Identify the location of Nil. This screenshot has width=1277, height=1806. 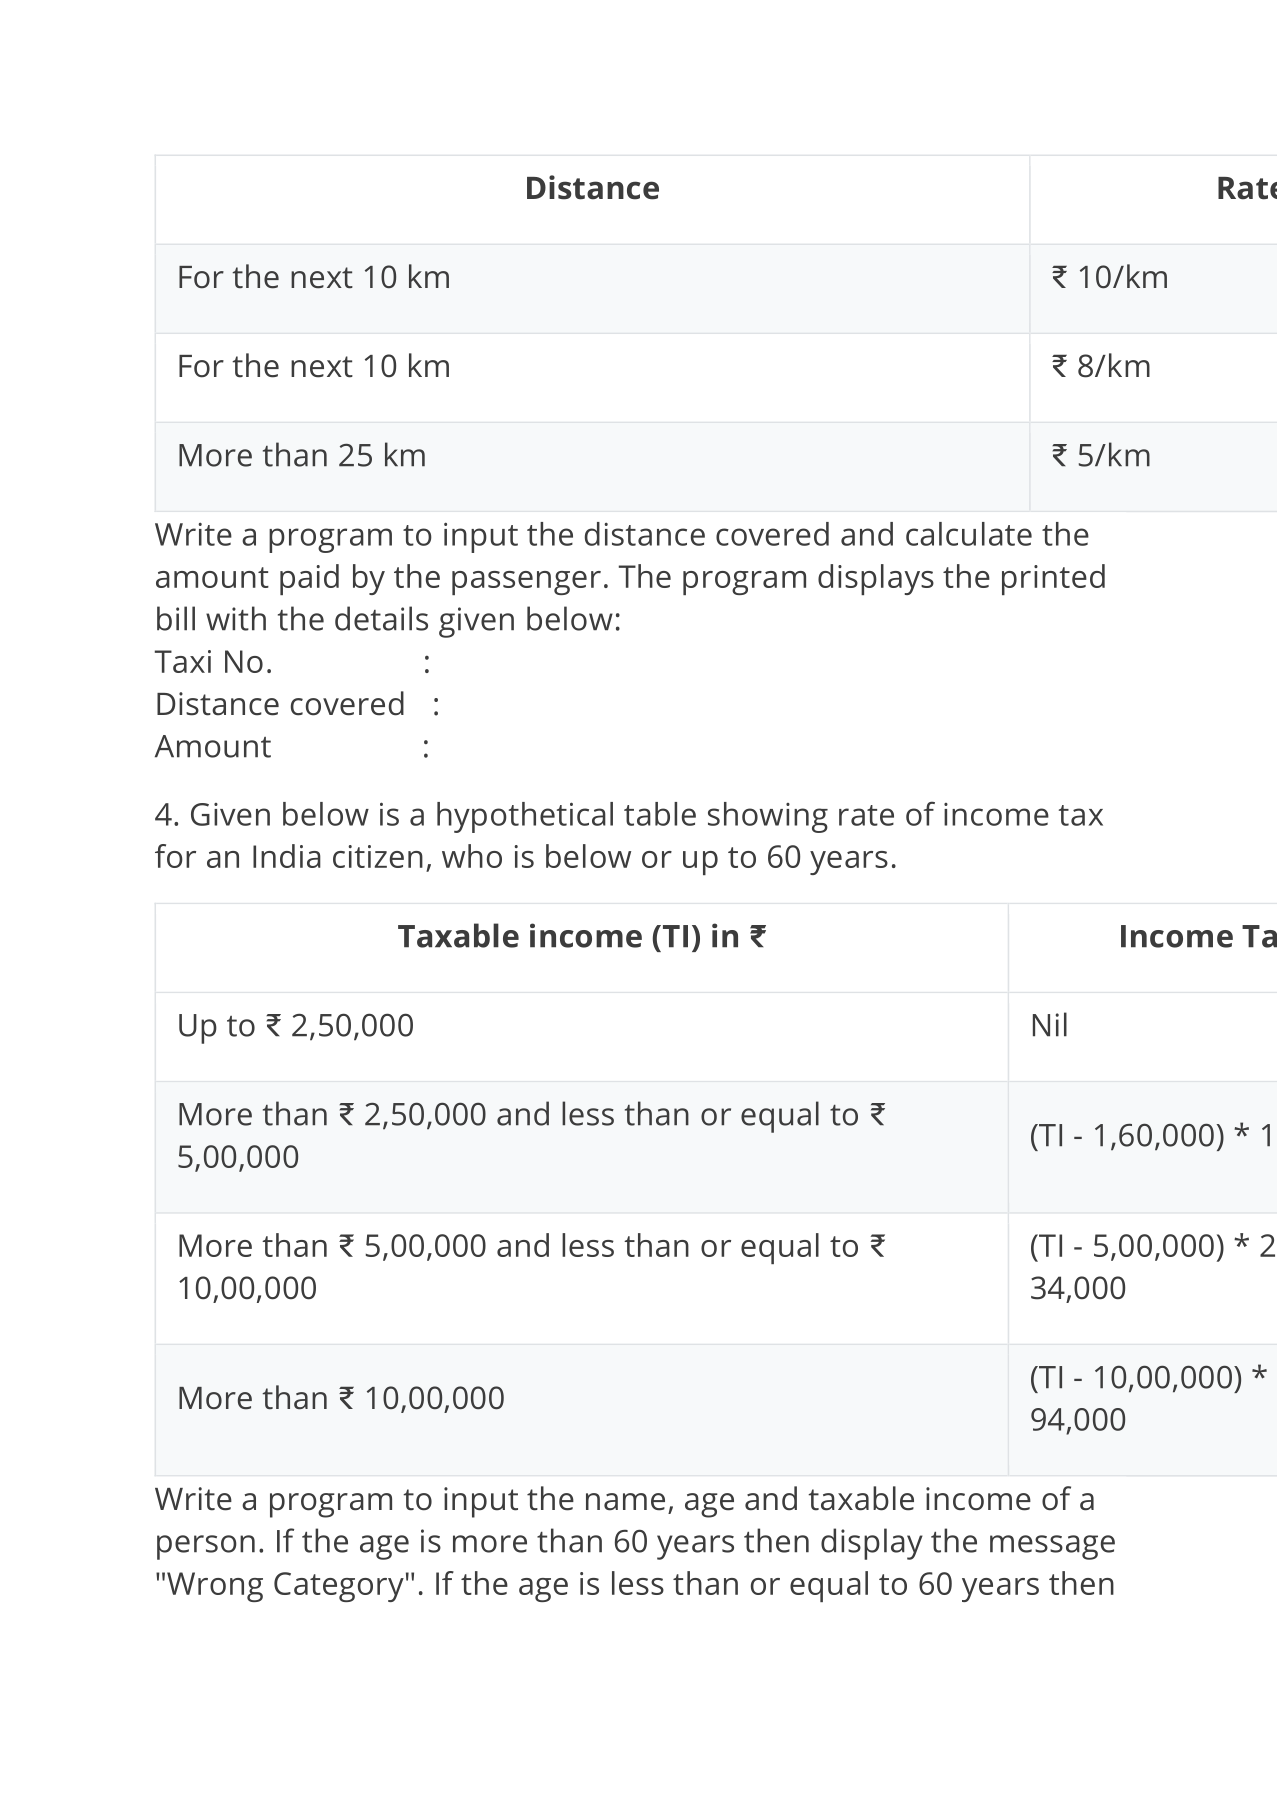
(1050, 1024).
